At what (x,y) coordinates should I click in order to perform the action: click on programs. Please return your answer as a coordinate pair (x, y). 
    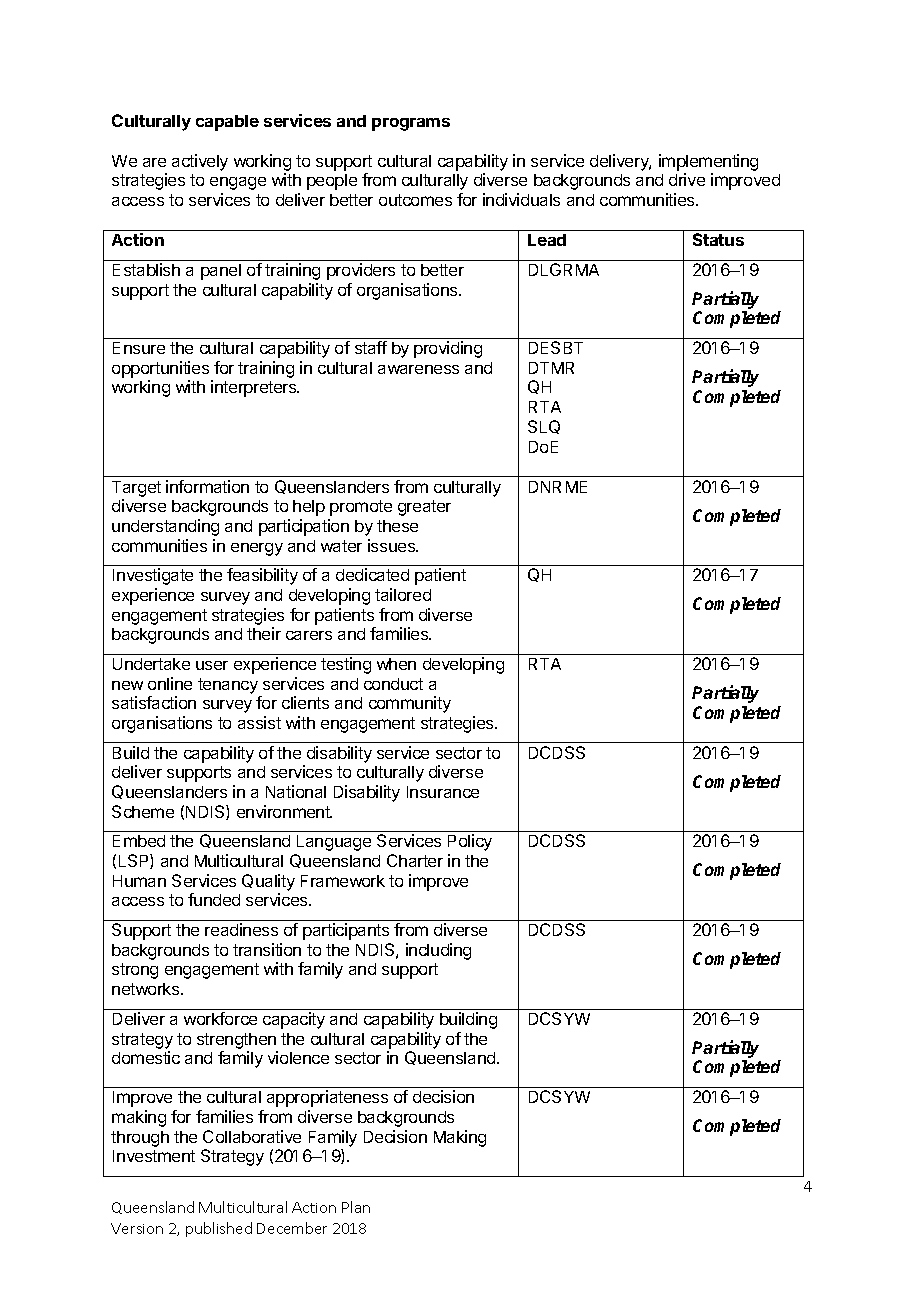
    Looking at the image, I should click on (411, 124).
